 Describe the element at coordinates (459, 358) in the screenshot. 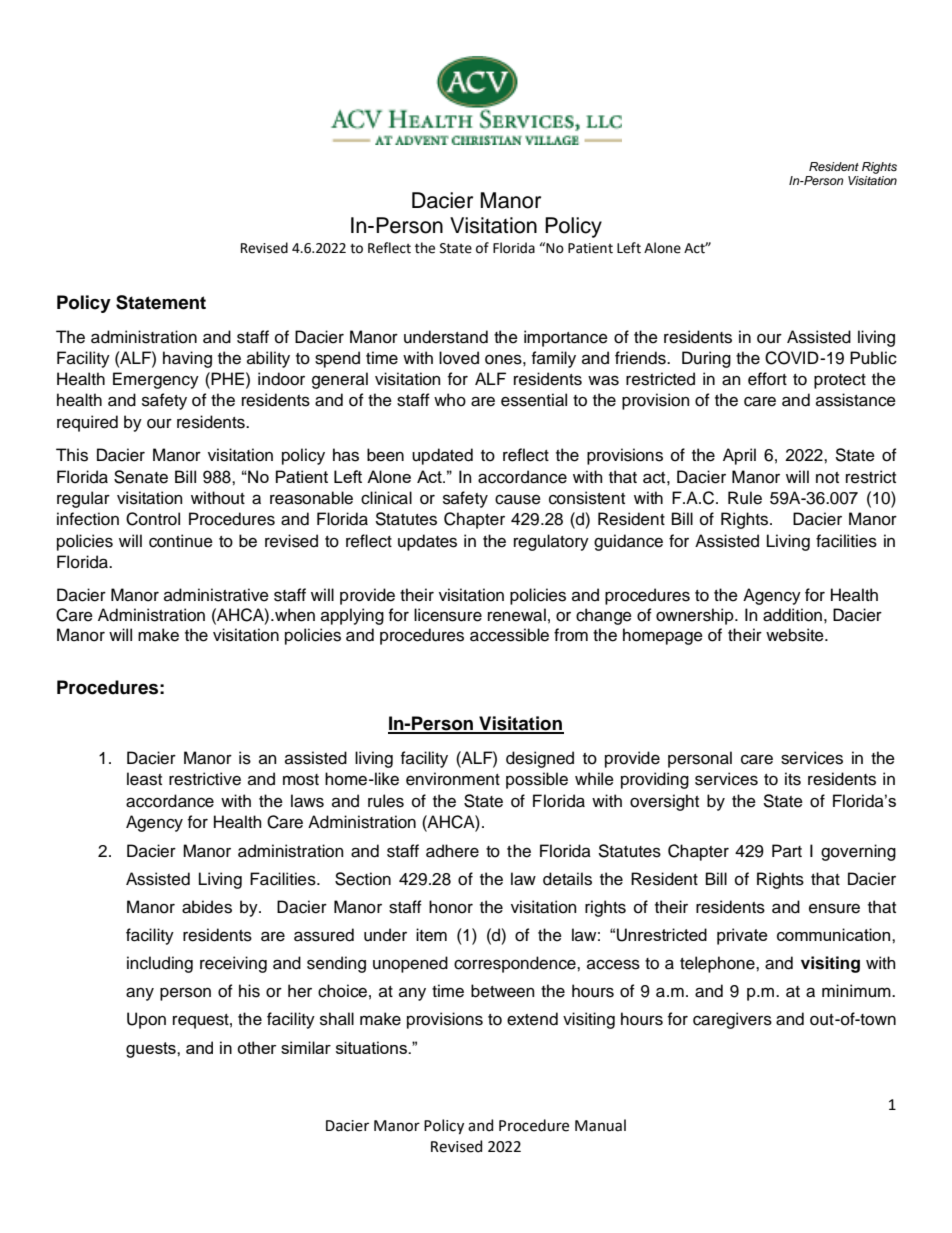

I see `loved` at that location.
